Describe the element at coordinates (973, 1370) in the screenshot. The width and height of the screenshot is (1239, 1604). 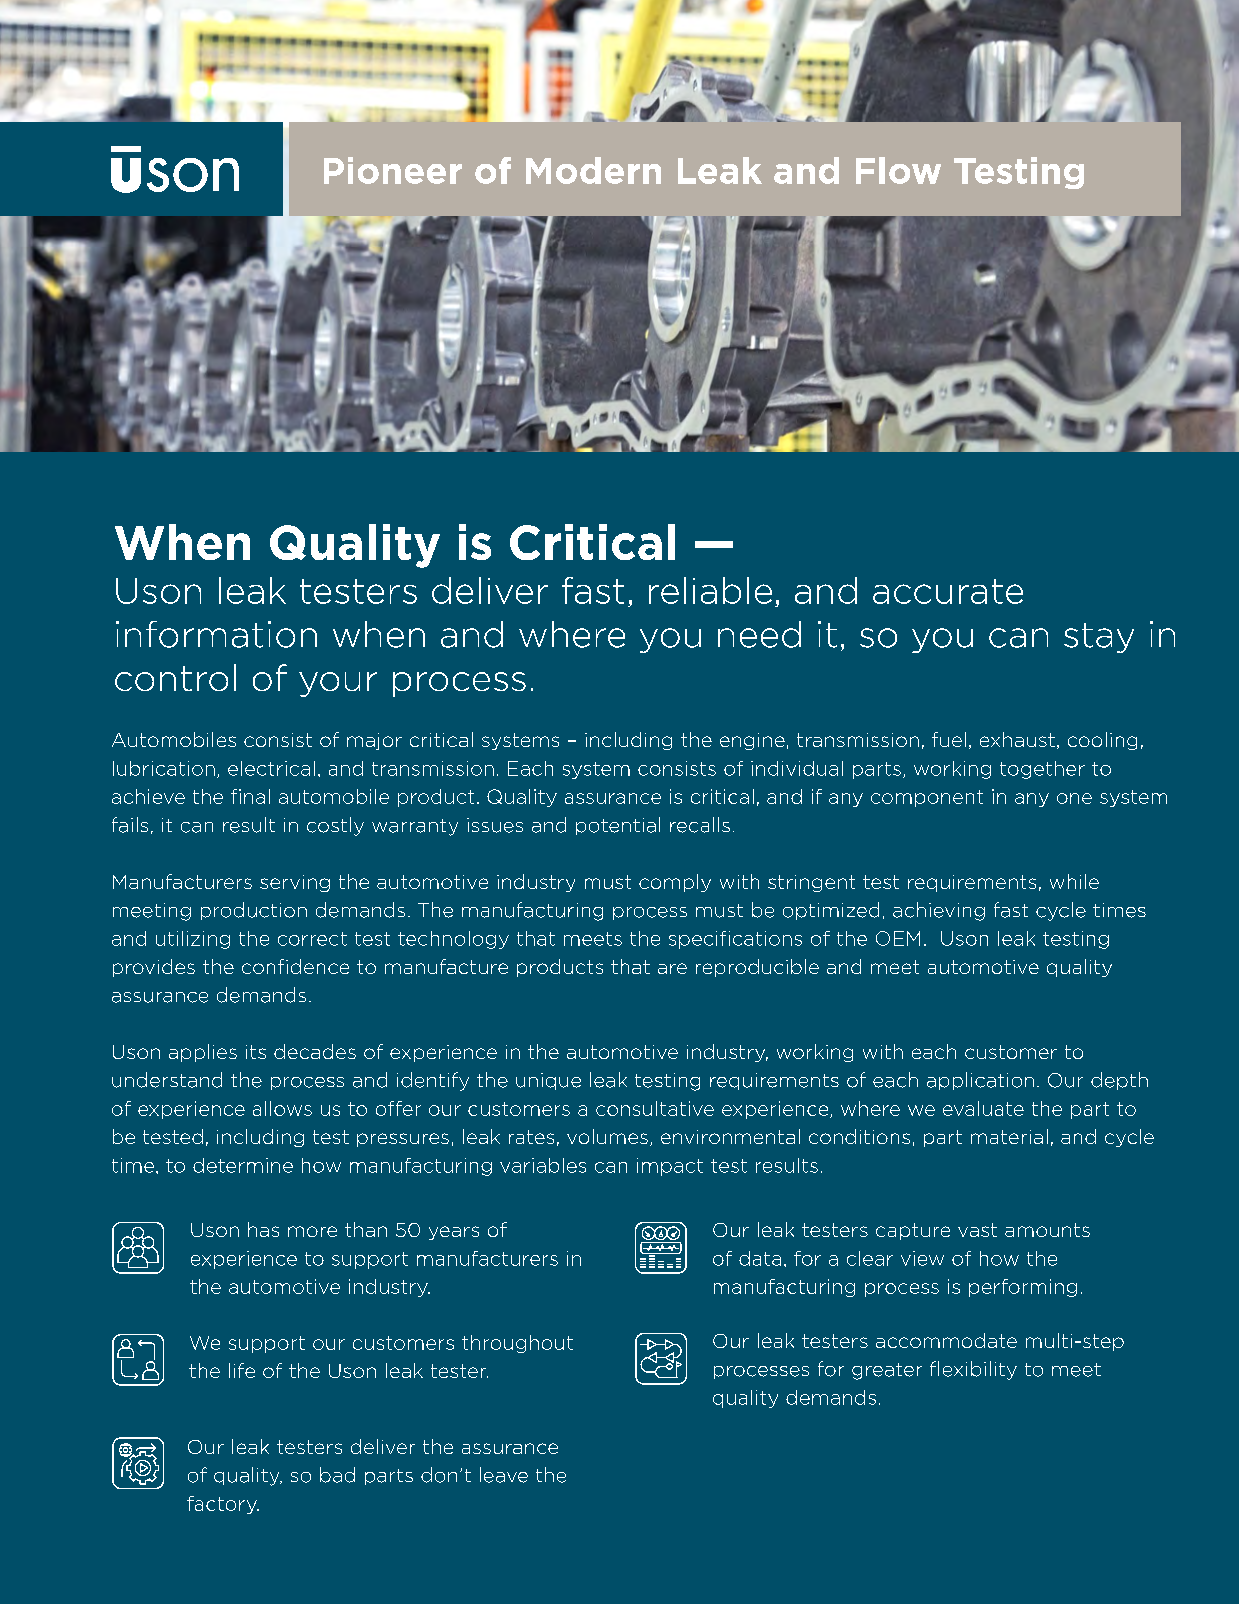
I see `flexibility` at that location.
